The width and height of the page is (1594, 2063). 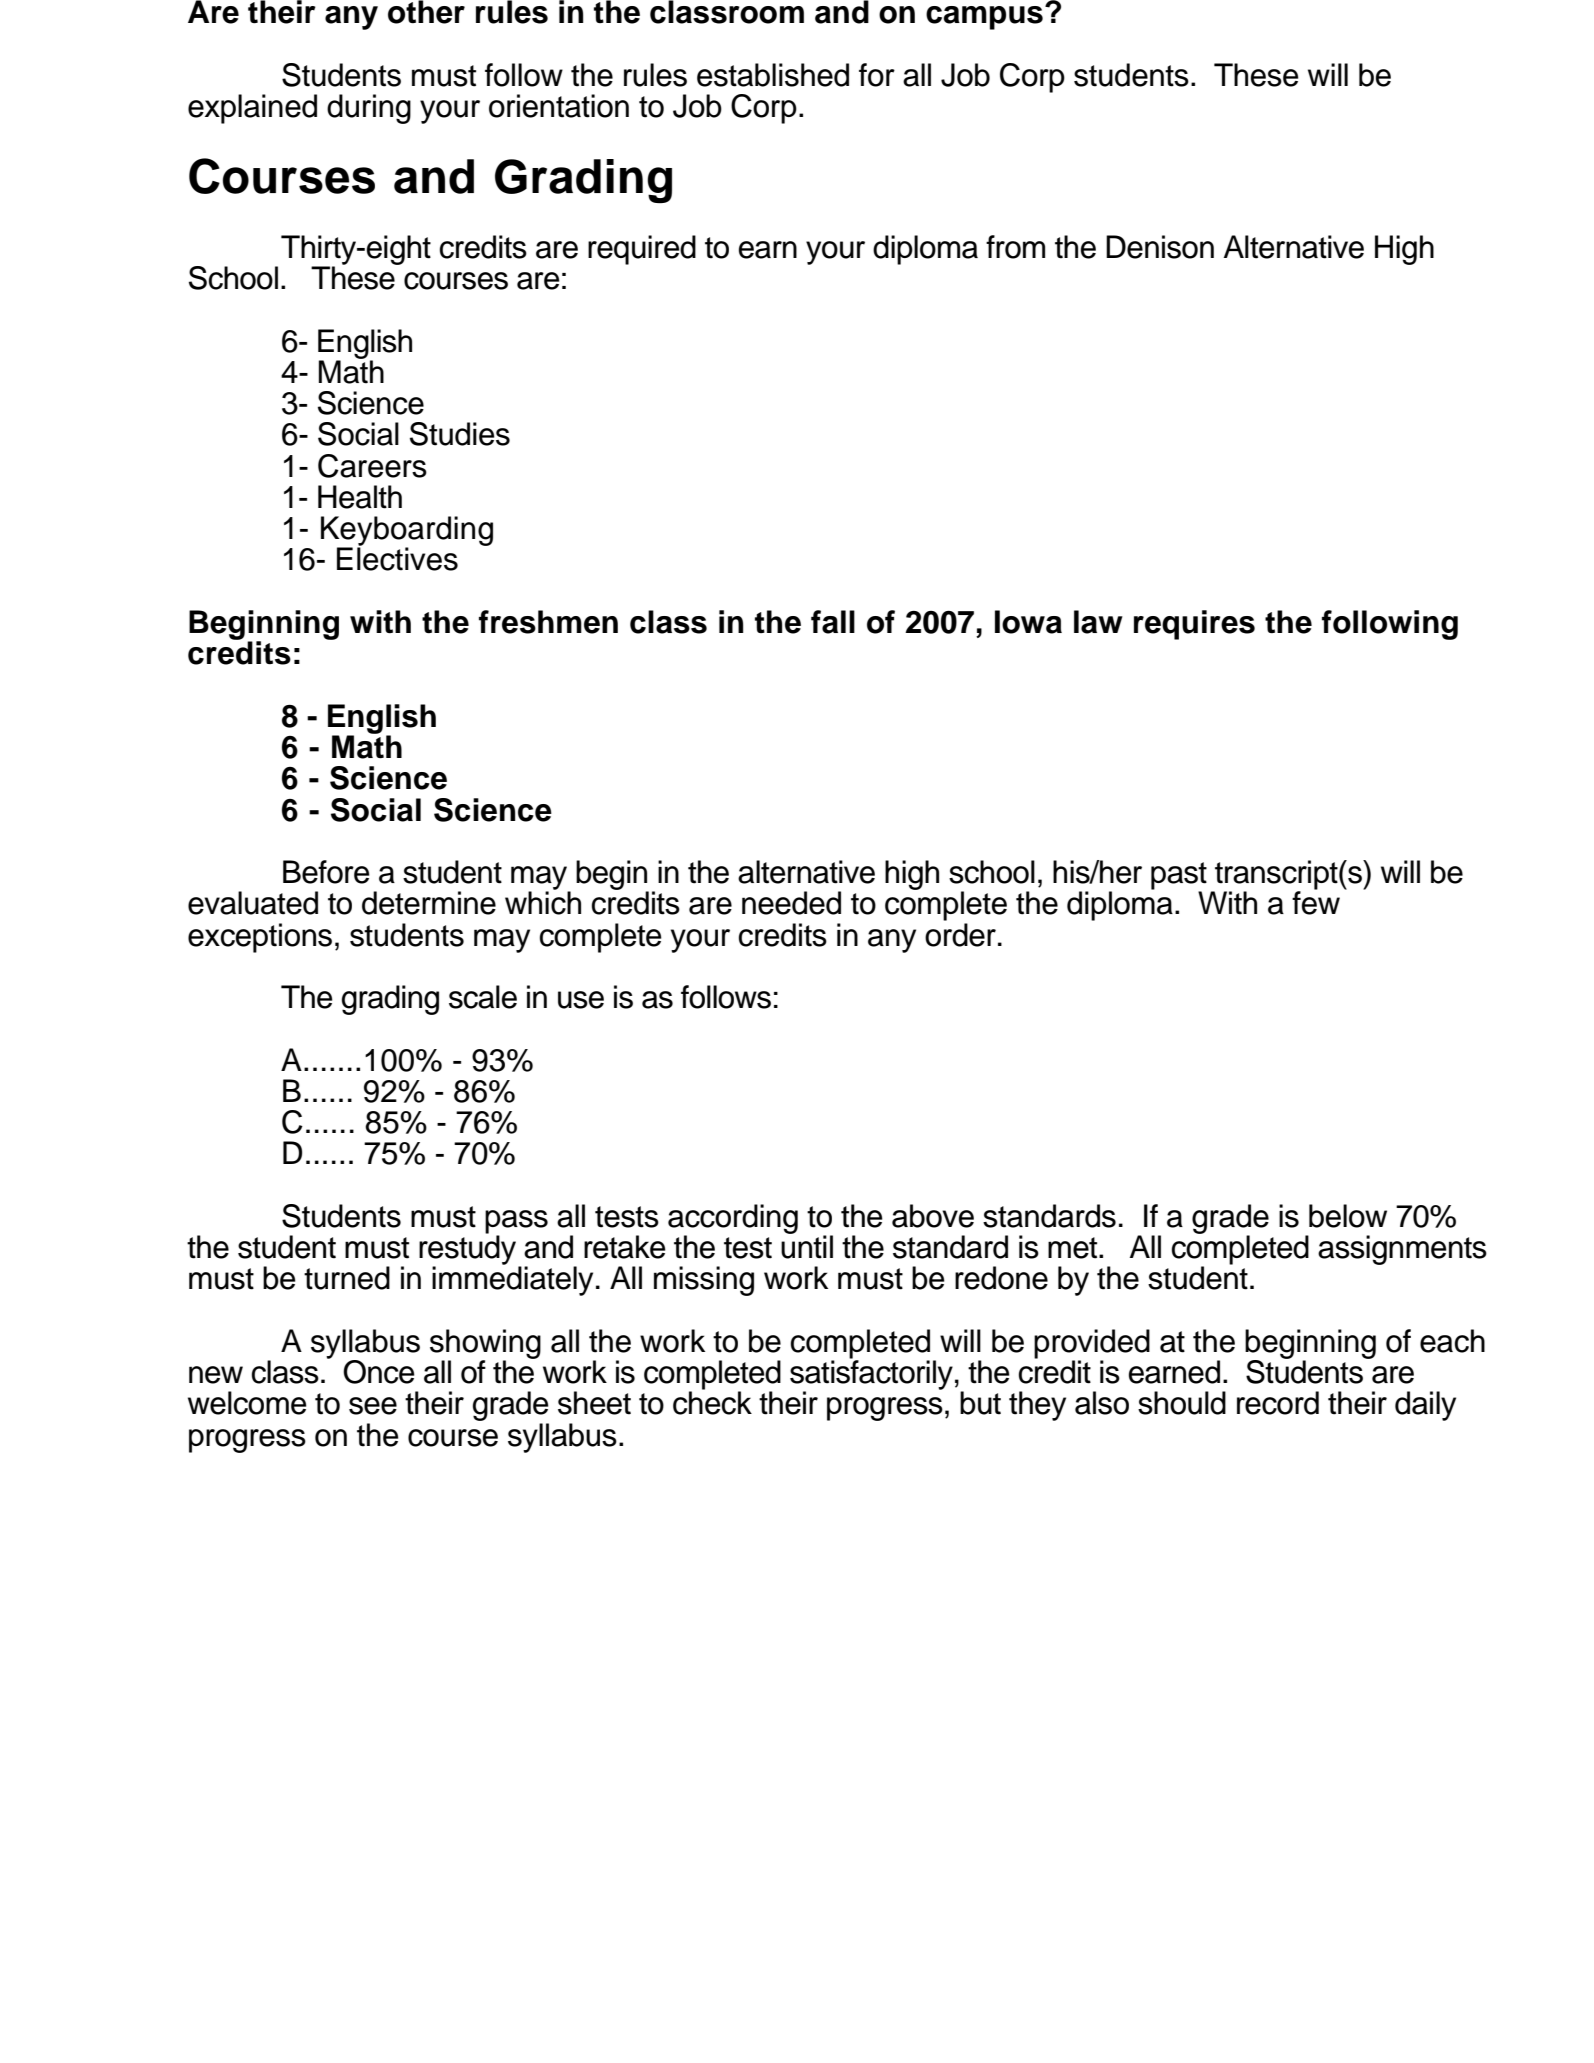 I want to click on campus, so click(x=984, y=18).
